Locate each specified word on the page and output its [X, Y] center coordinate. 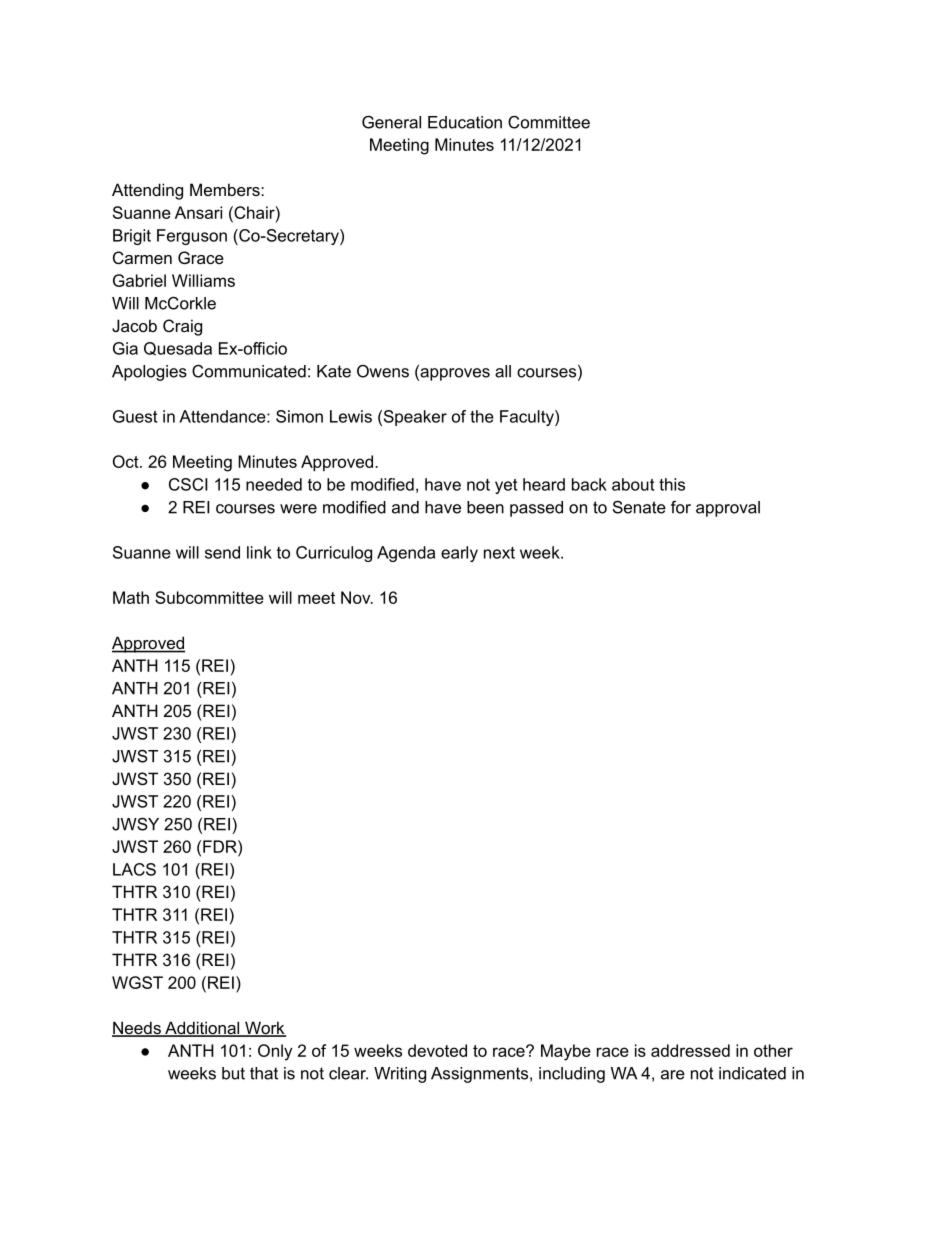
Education [465, 122]
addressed [690, 1050]
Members [226, 189]
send [222, 552]
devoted [437, 1050]
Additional [202, 1029]
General [391, 122]
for [681, 507]
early [459, 554]
